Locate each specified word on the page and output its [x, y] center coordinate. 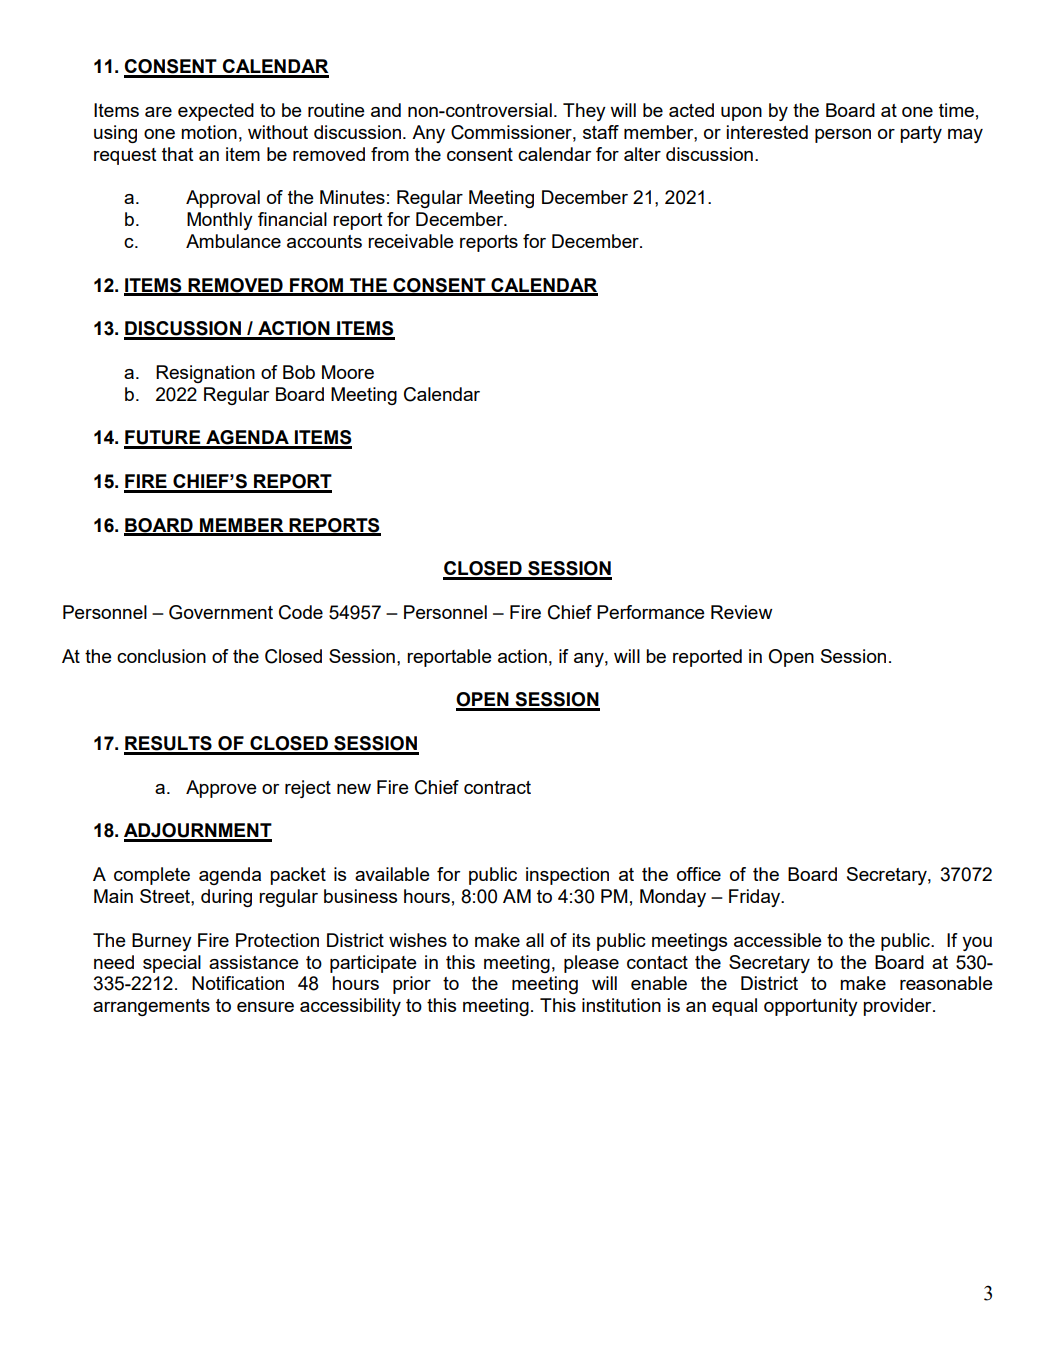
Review [741, 612]
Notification [238, 983]
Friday [756, 898]
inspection [567, 876]
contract [497, 787]
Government [221, 612]
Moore [348, 372]
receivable [411, 241]
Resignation [205, 374]
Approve [221, 789]
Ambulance [233, 241]
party [921, 134]
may [965, 136]
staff [601, 132]
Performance [651, 612]
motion [209, 132]
